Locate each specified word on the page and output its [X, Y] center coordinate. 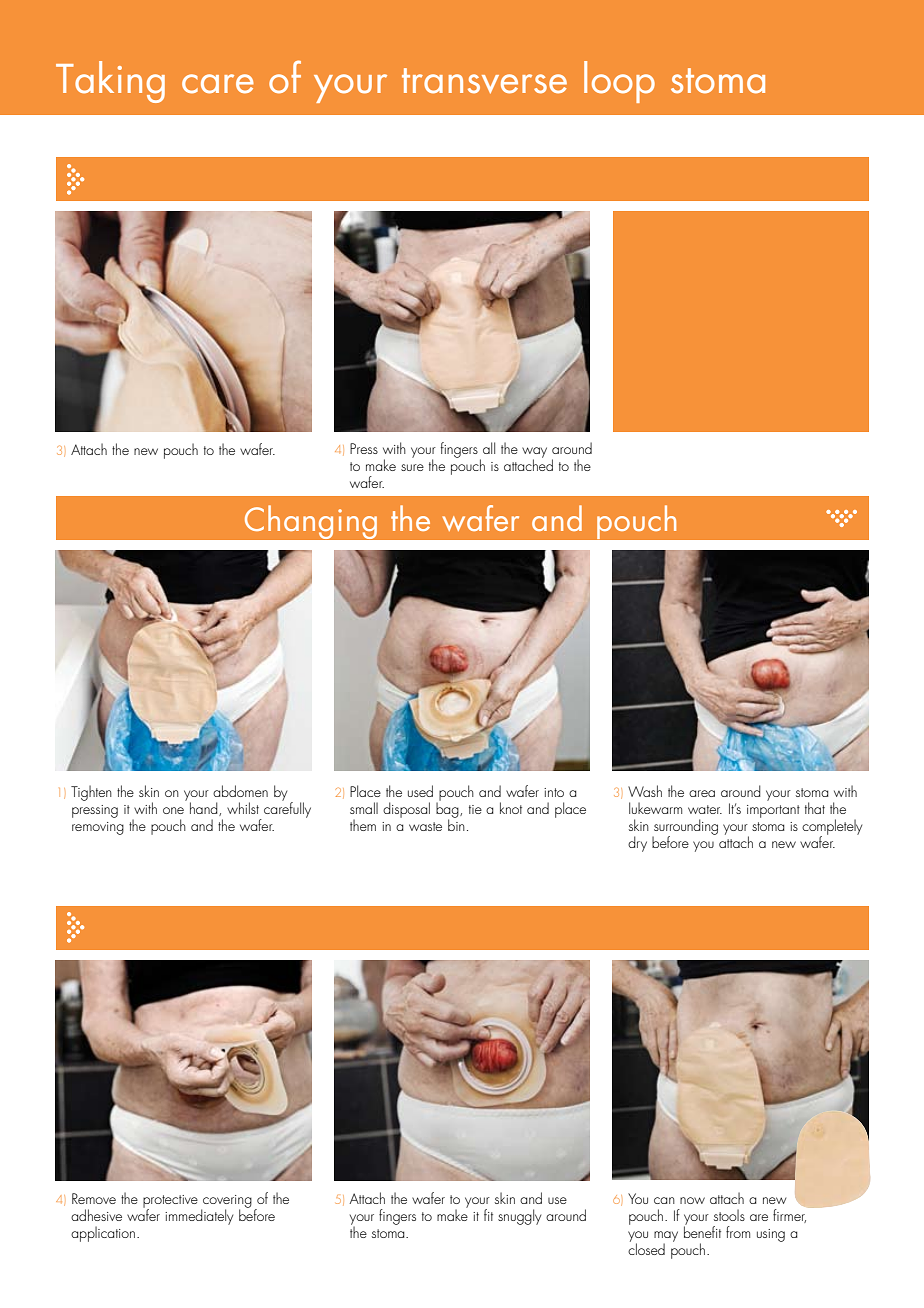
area [702, 793]
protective [170, 1202]
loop [619, 82]
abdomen [240, 791]
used [420, 791]
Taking [110, 82]
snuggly [519, 1217]
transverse [484, 81]
